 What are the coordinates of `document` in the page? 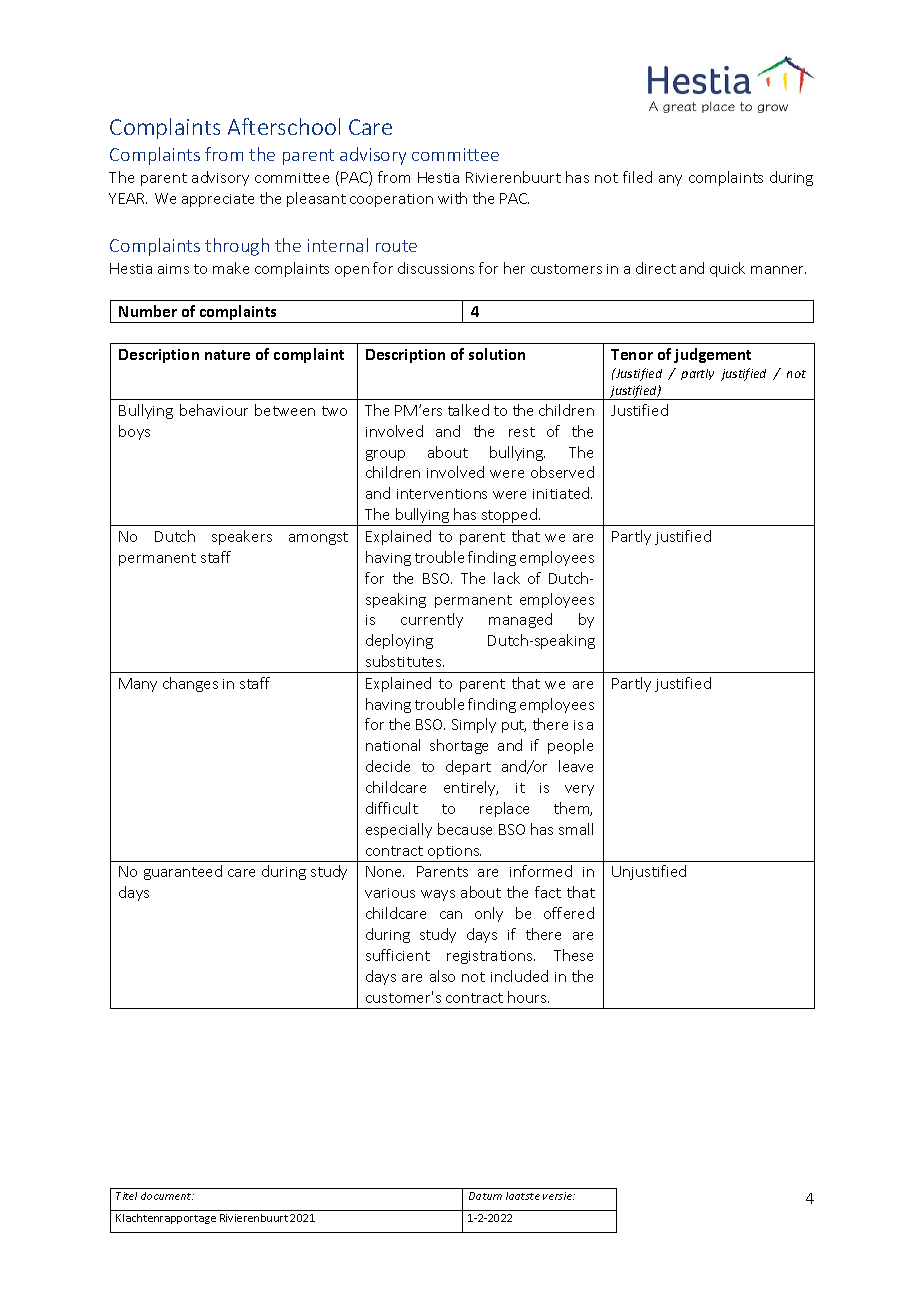 It's located at (167, 1196).
